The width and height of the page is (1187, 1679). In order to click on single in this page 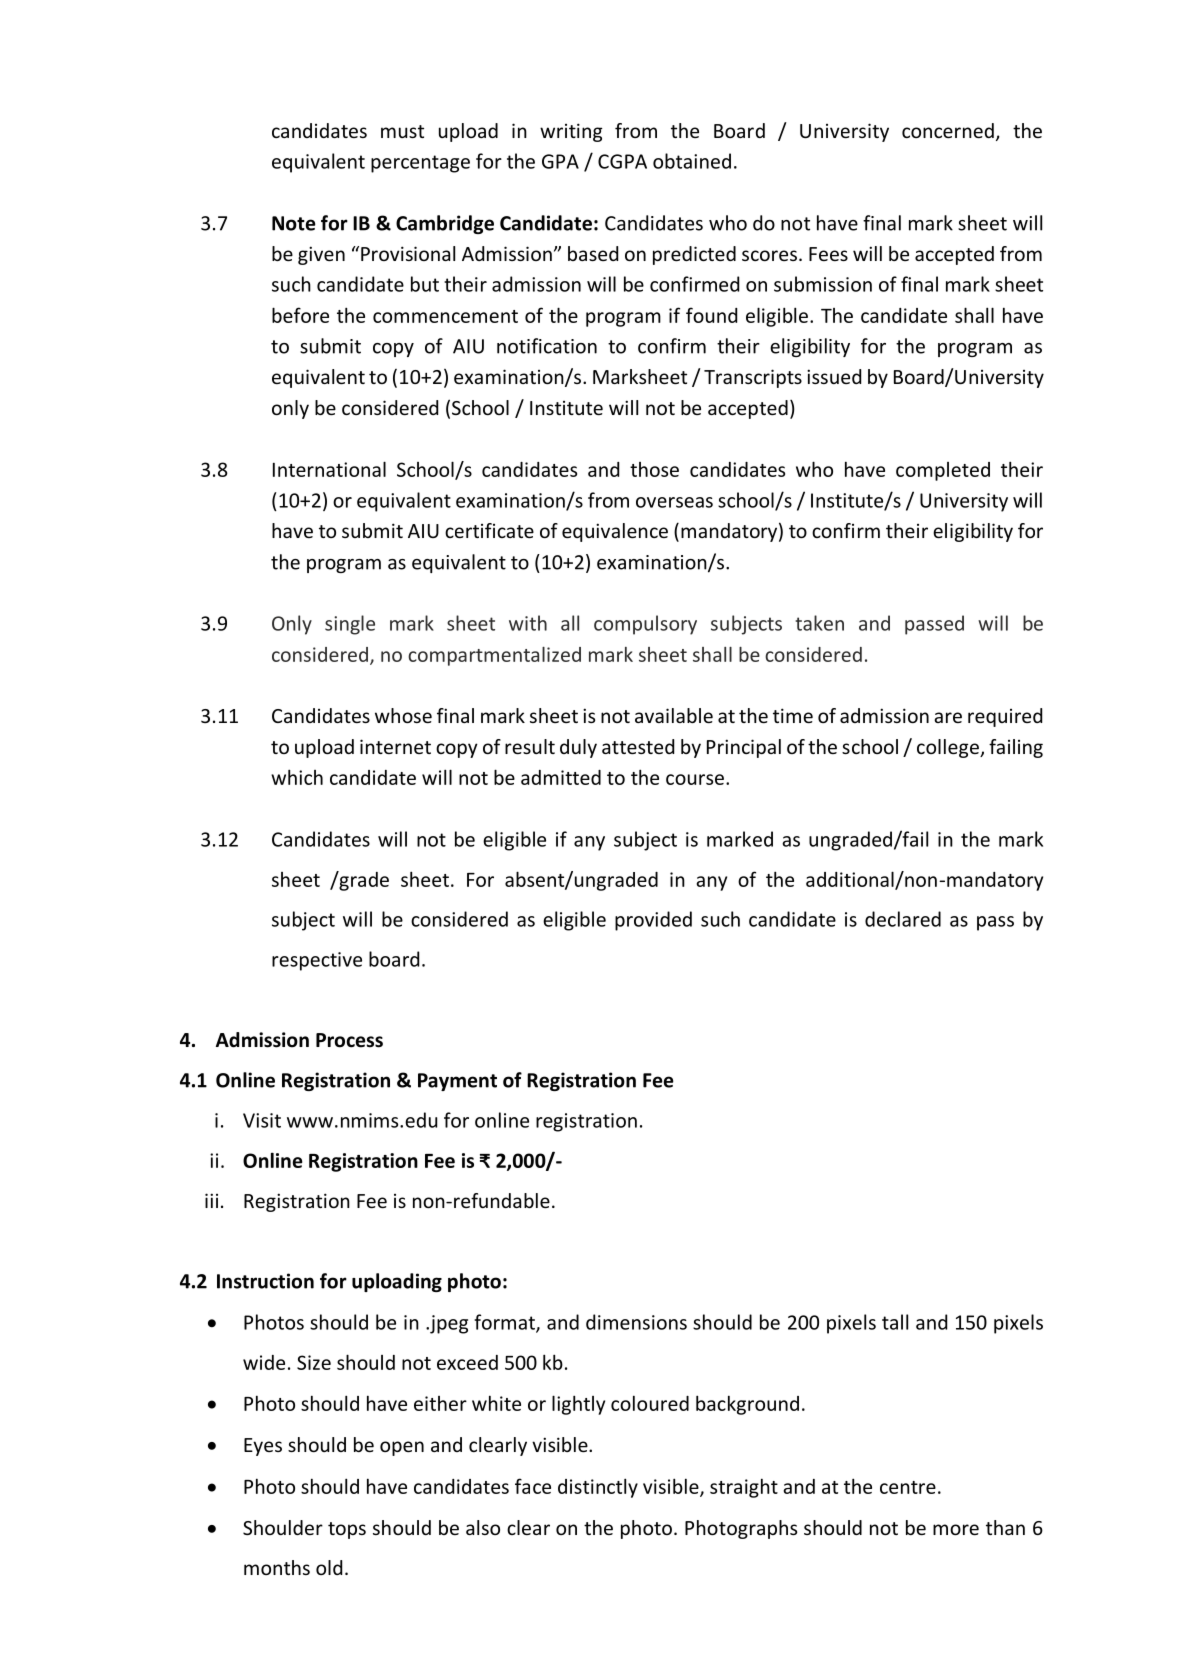, I will do `click(350, 625)`.
